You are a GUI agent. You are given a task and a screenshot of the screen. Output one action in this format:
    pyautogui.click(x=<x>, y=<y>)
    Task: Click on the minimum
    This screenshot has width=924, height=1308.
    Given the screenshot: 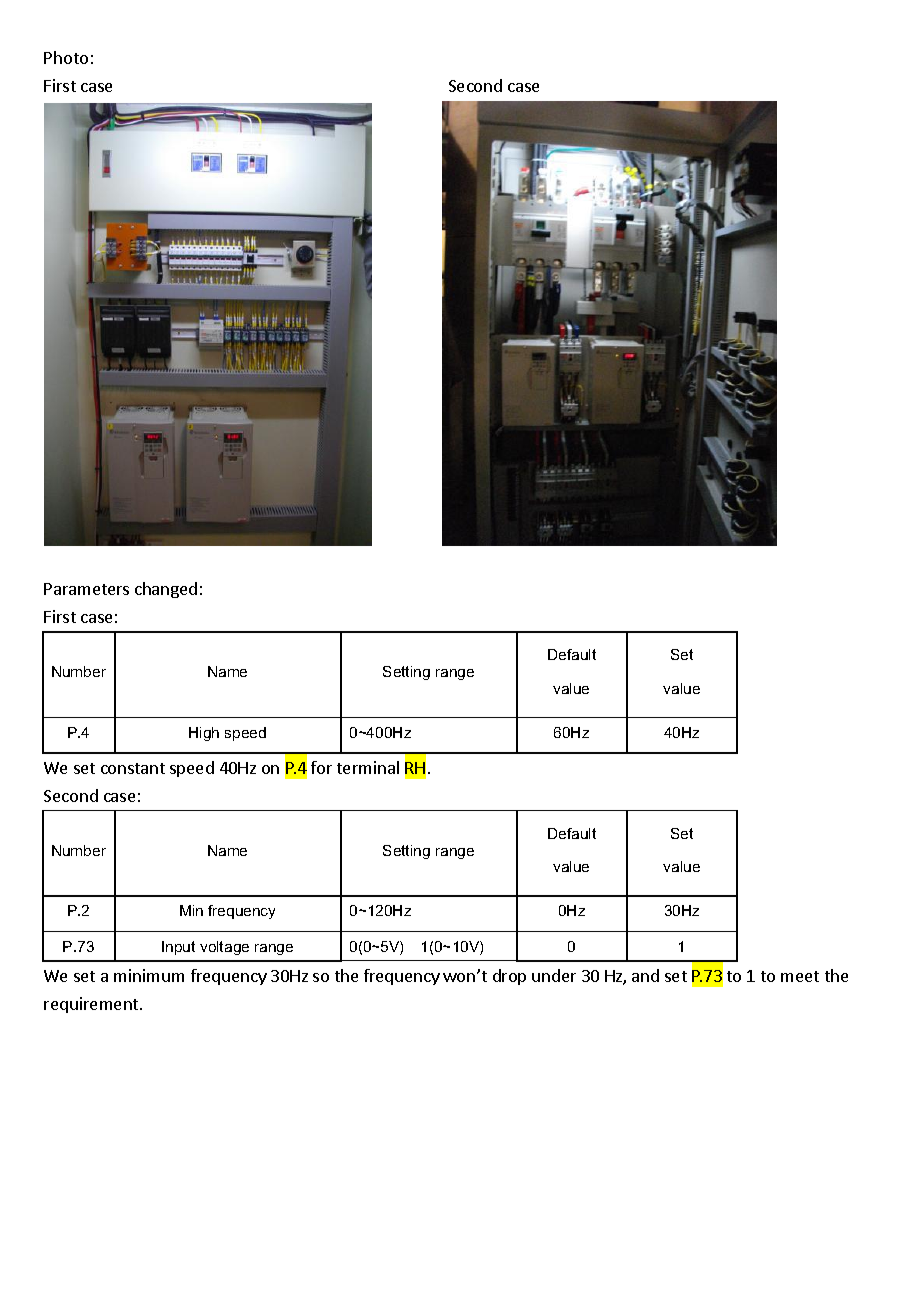 What is the action you would take?
    pyautogui.click(x=149, y=975)
